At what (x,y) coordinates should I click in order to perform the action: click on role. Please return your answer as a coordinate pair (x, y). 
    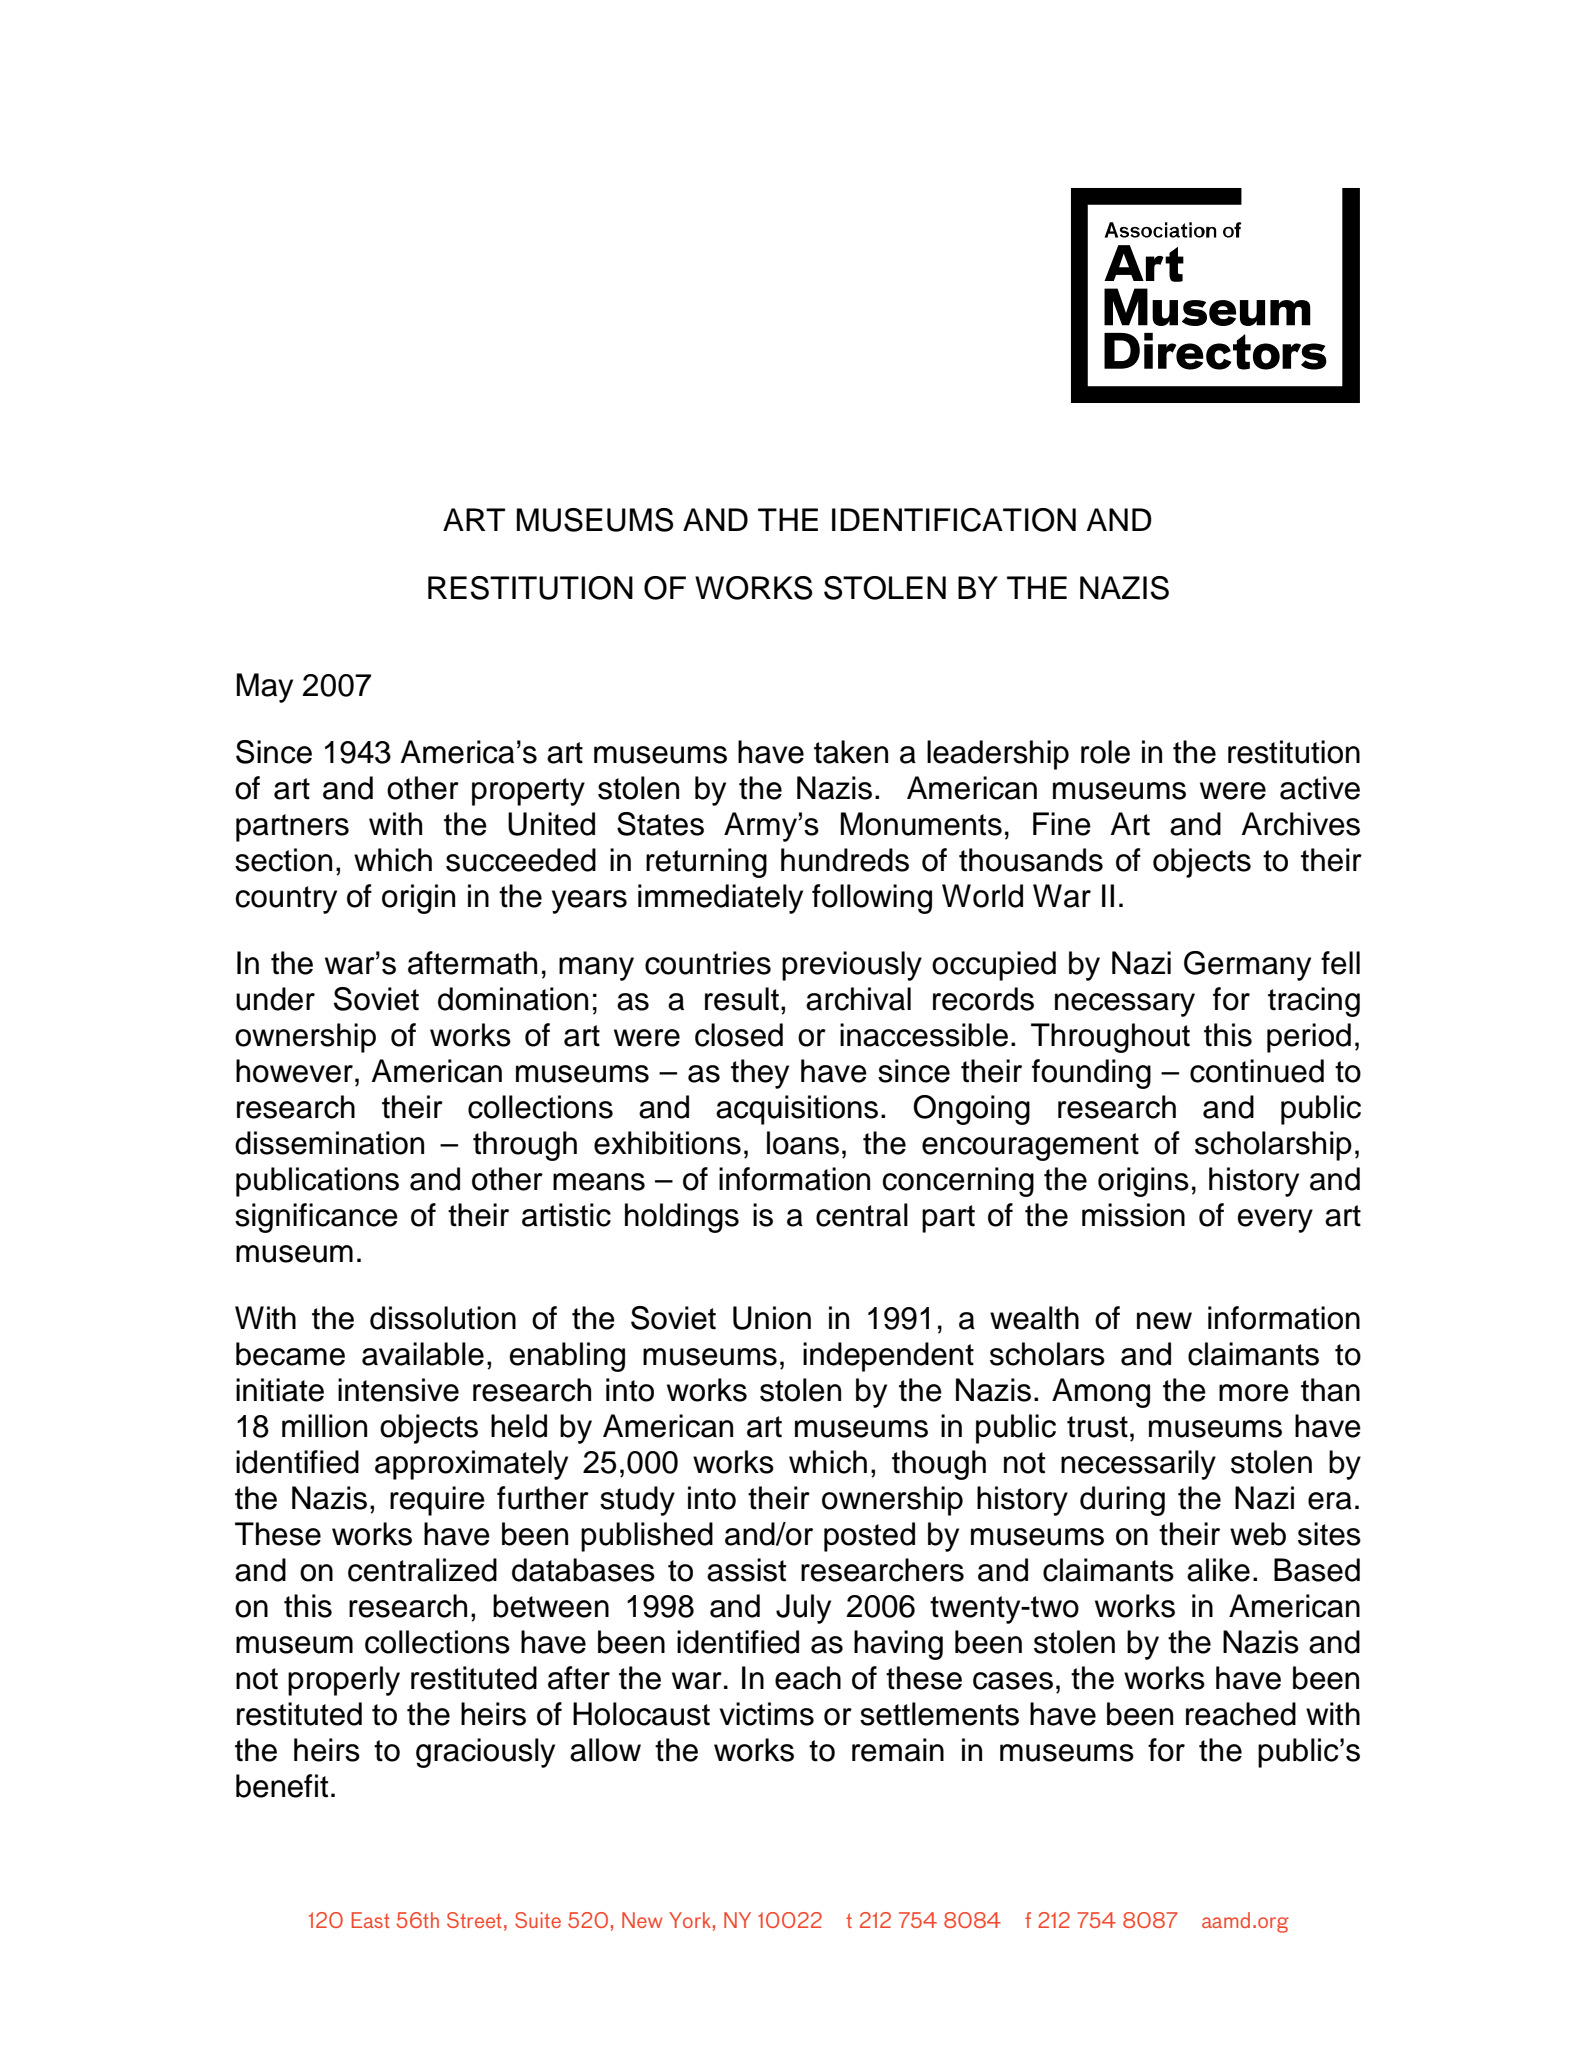
    Looking at the image, I should click on (1105, 752).
